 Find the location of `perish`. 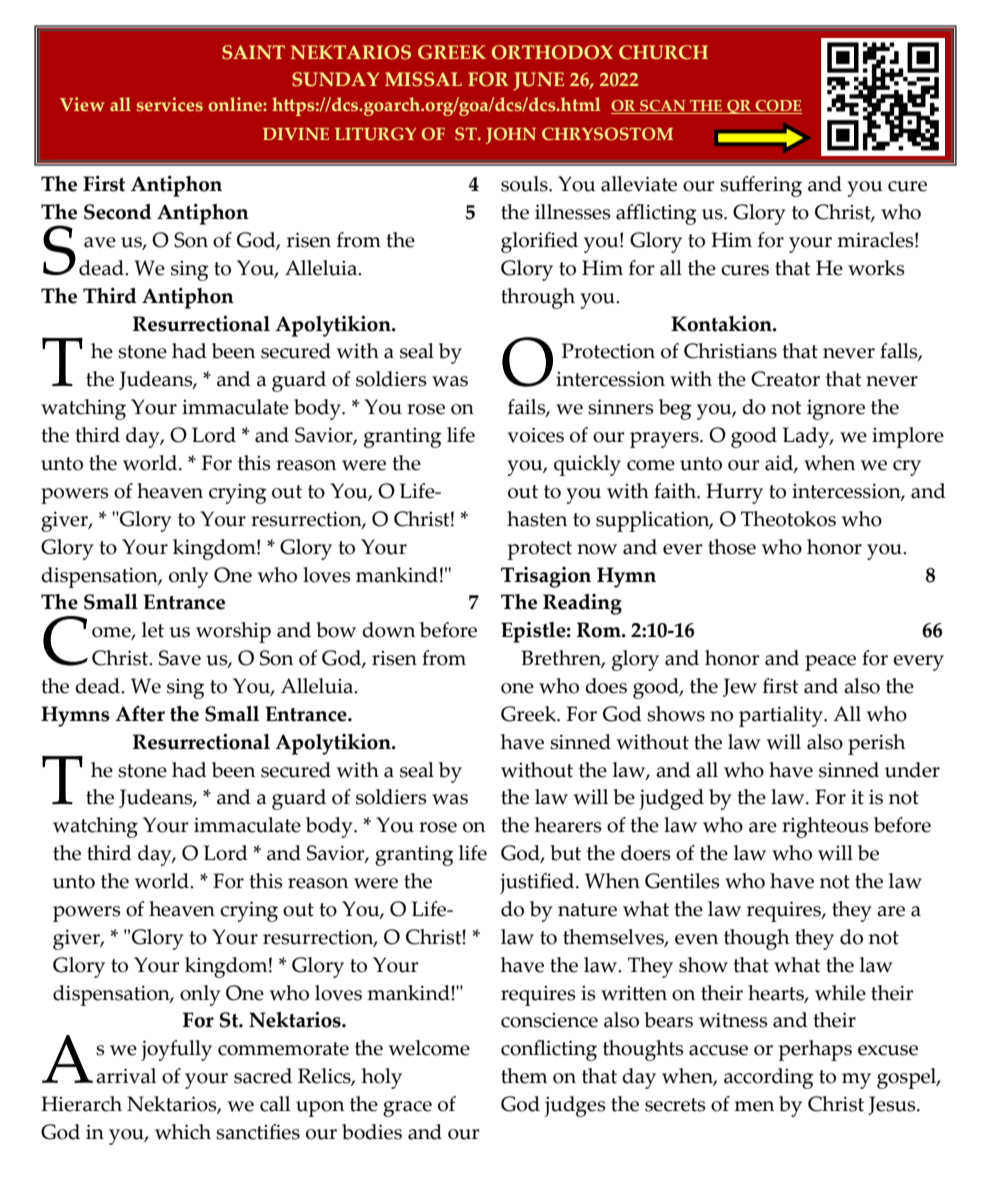

perish is located at coordinates (877, 744).
